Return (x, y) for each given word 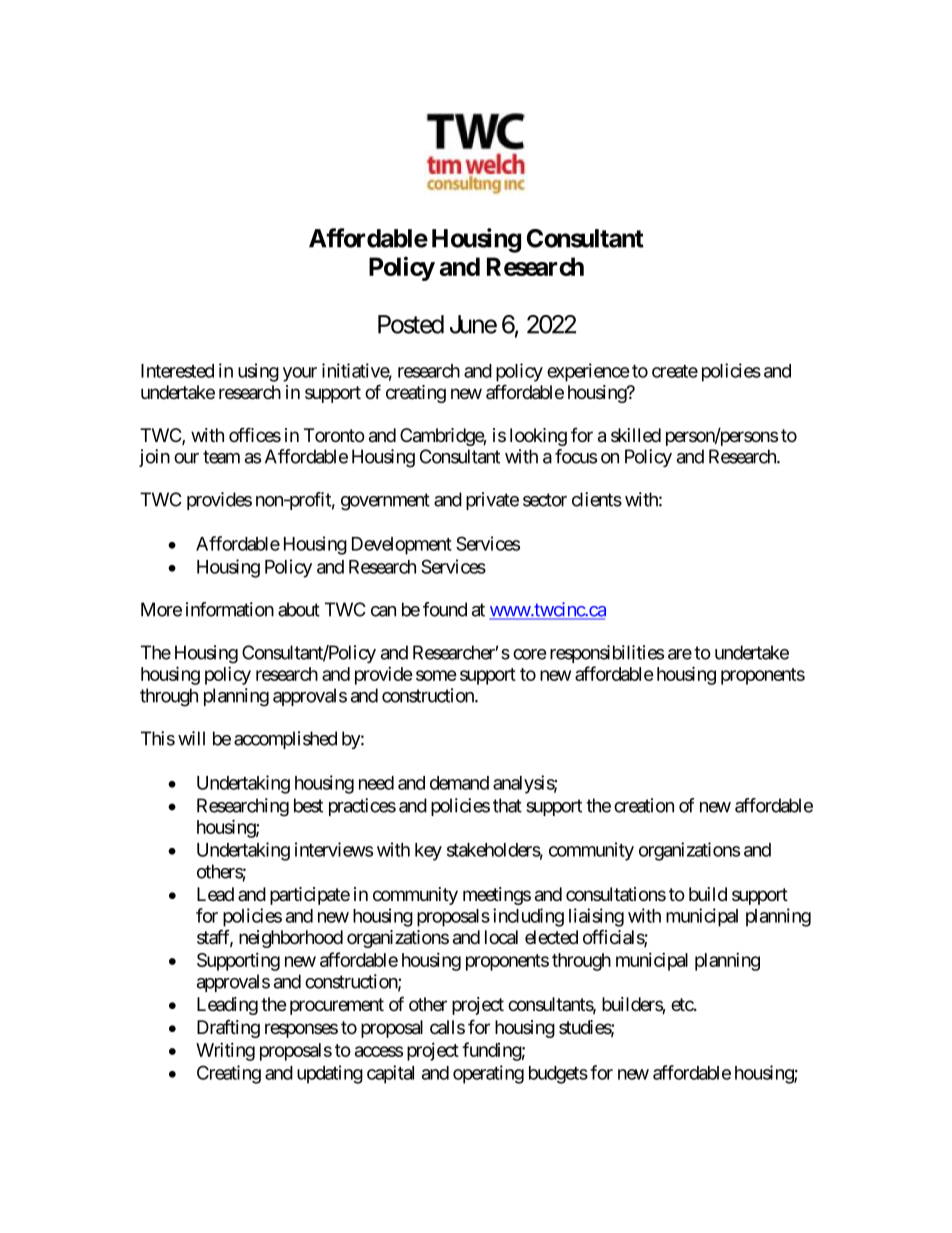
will (191, 738)
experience (588, 372)
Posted (411, 324)
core (529, 654)
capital (390, 1074)
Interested (177, 371)
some (436, 675)
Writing (225, 1051)
